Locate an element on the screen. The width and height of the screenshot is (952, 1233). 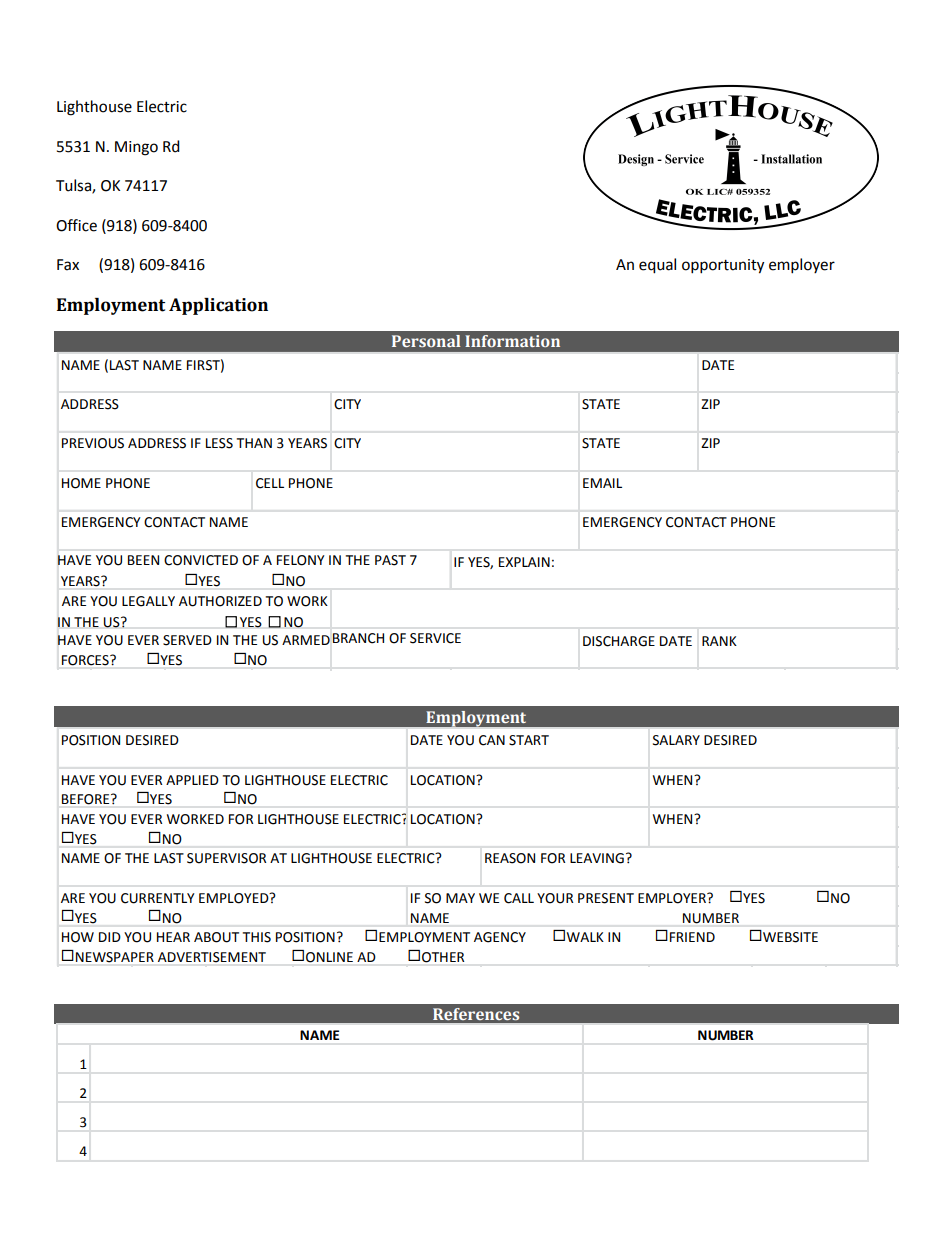
equal is located at coordinates (657, 266).
